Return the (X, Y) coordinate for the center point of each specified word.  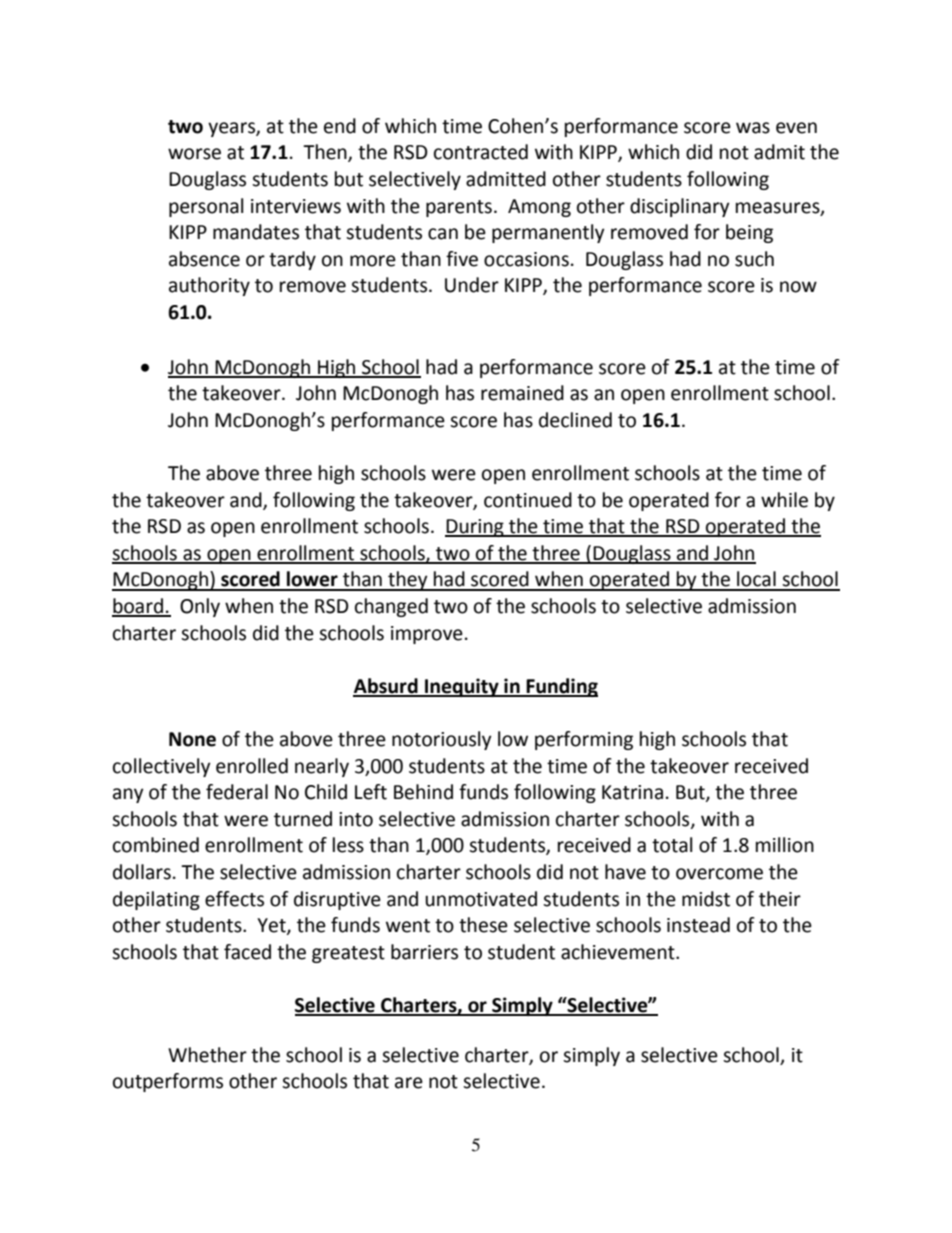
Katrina (632, 792)
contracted (481, 152)
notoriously (442, 740)
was (753, 128)
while (784, 500)
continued (528, 500)
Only (200, 607)
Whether (207, 1055)
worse (194, 154)
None (192, 739)
